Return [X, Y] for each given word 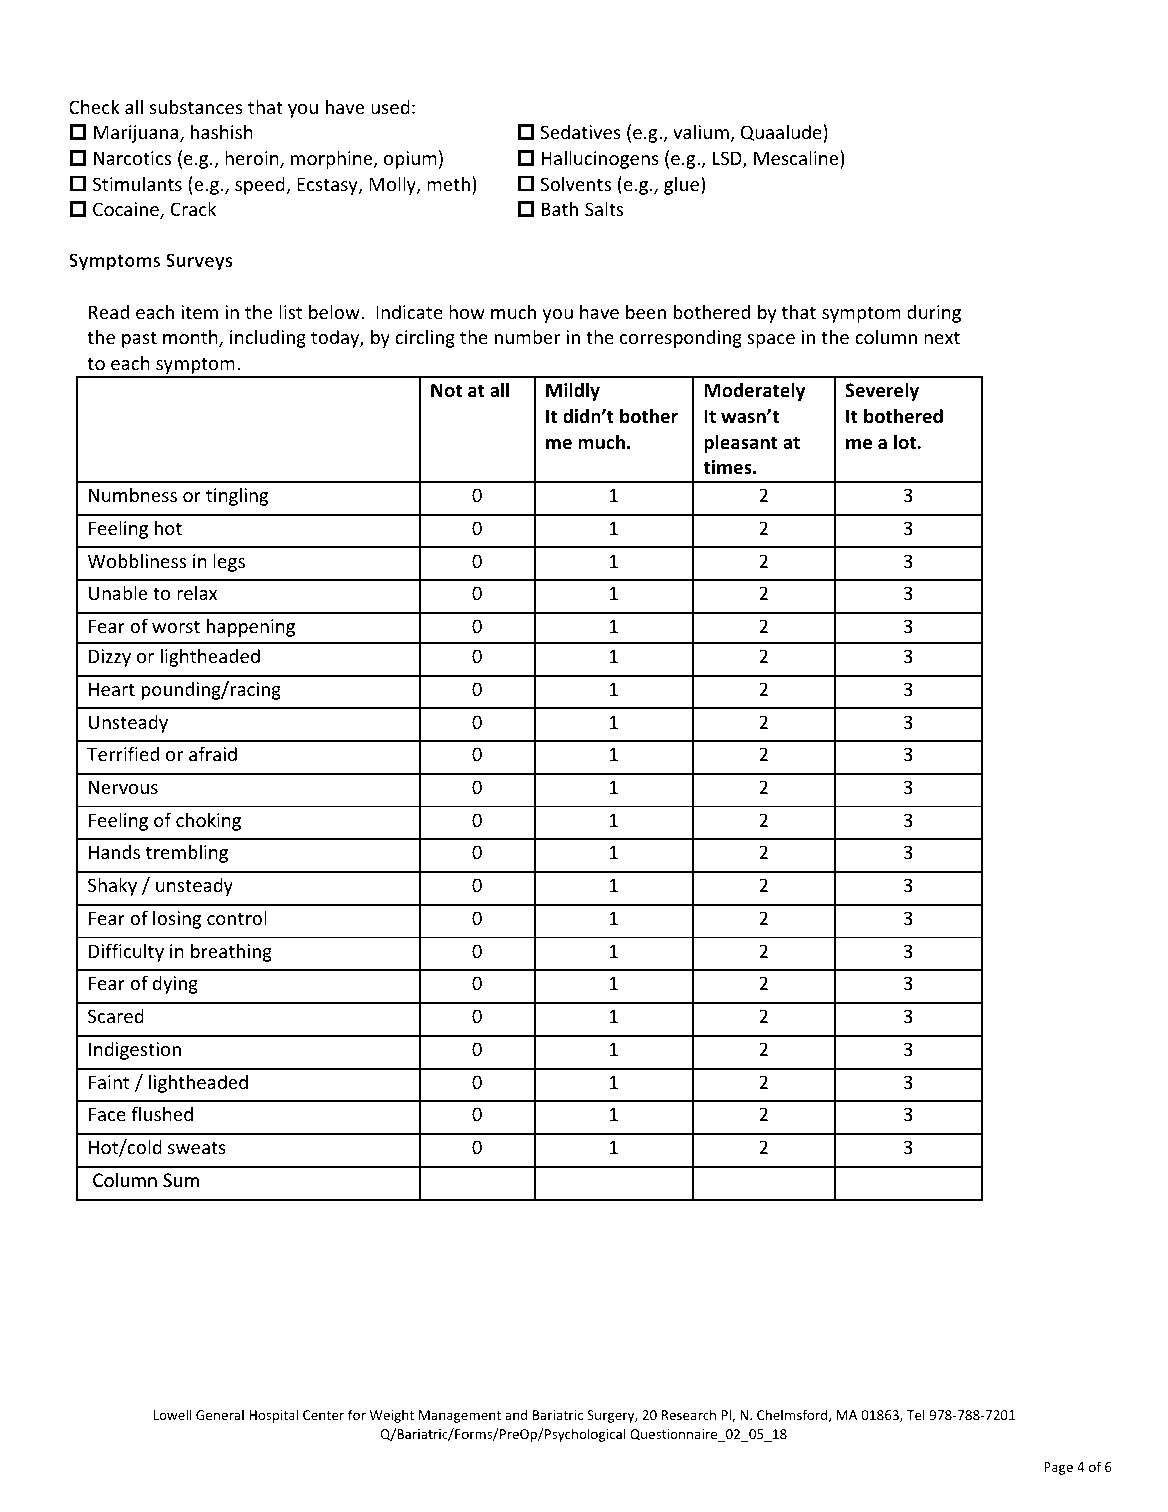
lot [906, 442]
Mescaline [797, 159]
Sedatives [580, 131]
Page [1058, 1468]
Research [689, 1414]
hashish [222, 131]
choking [208, 821]
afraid [213, 753]
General [220, 1414]
